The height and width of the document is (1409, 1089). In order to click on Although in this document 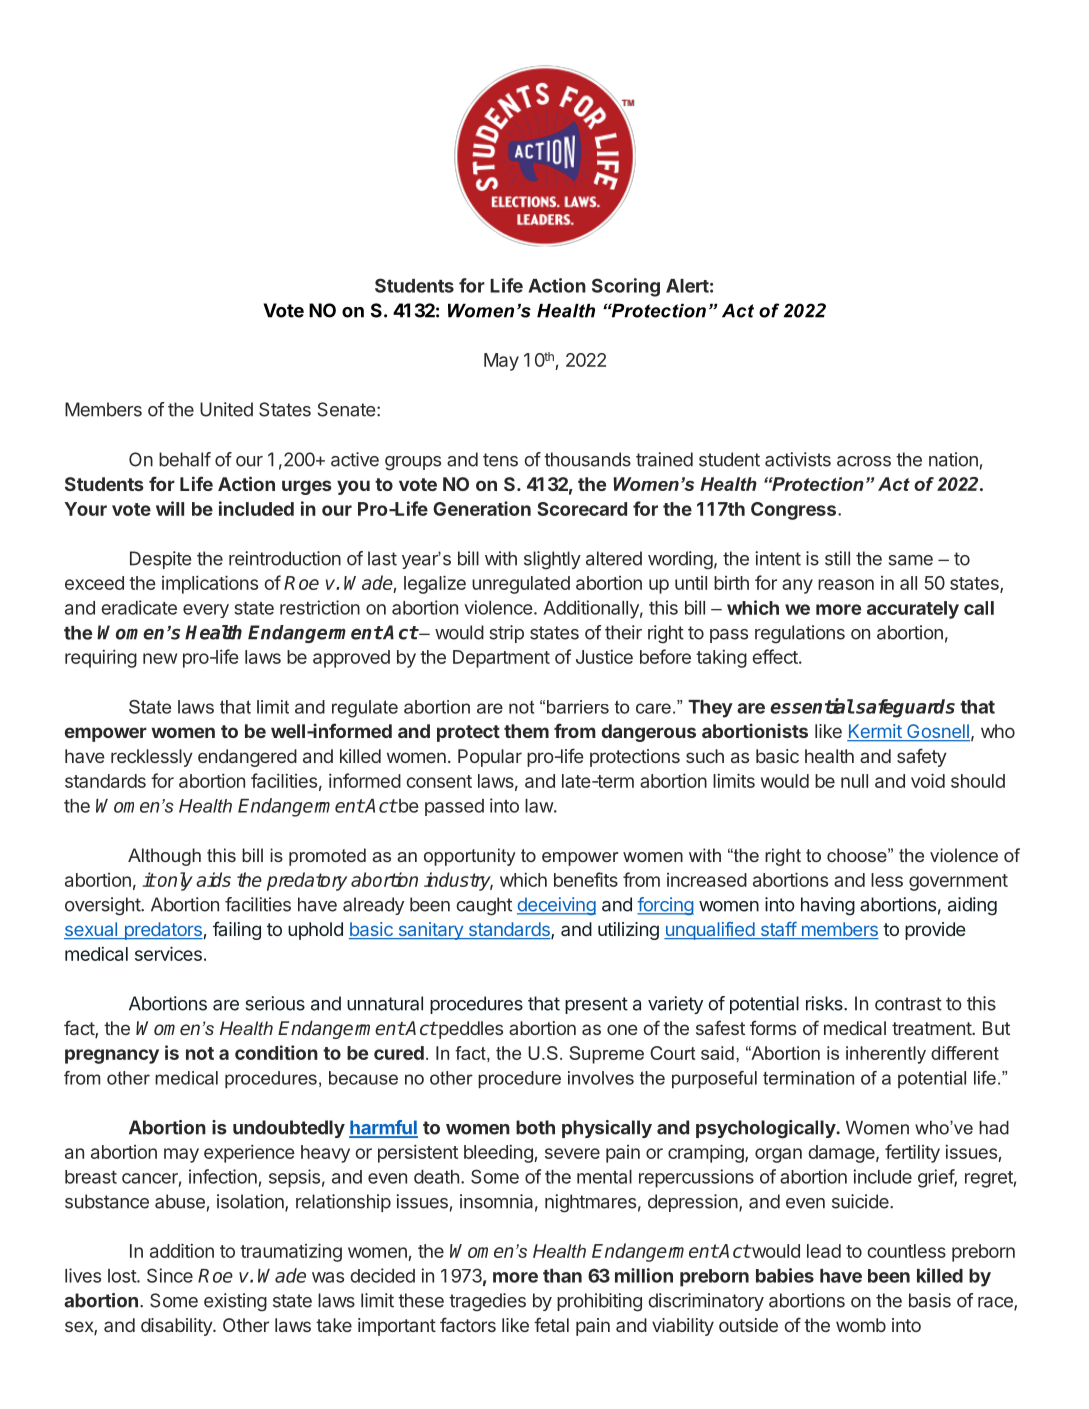, I will do `click(164, 857)`.
